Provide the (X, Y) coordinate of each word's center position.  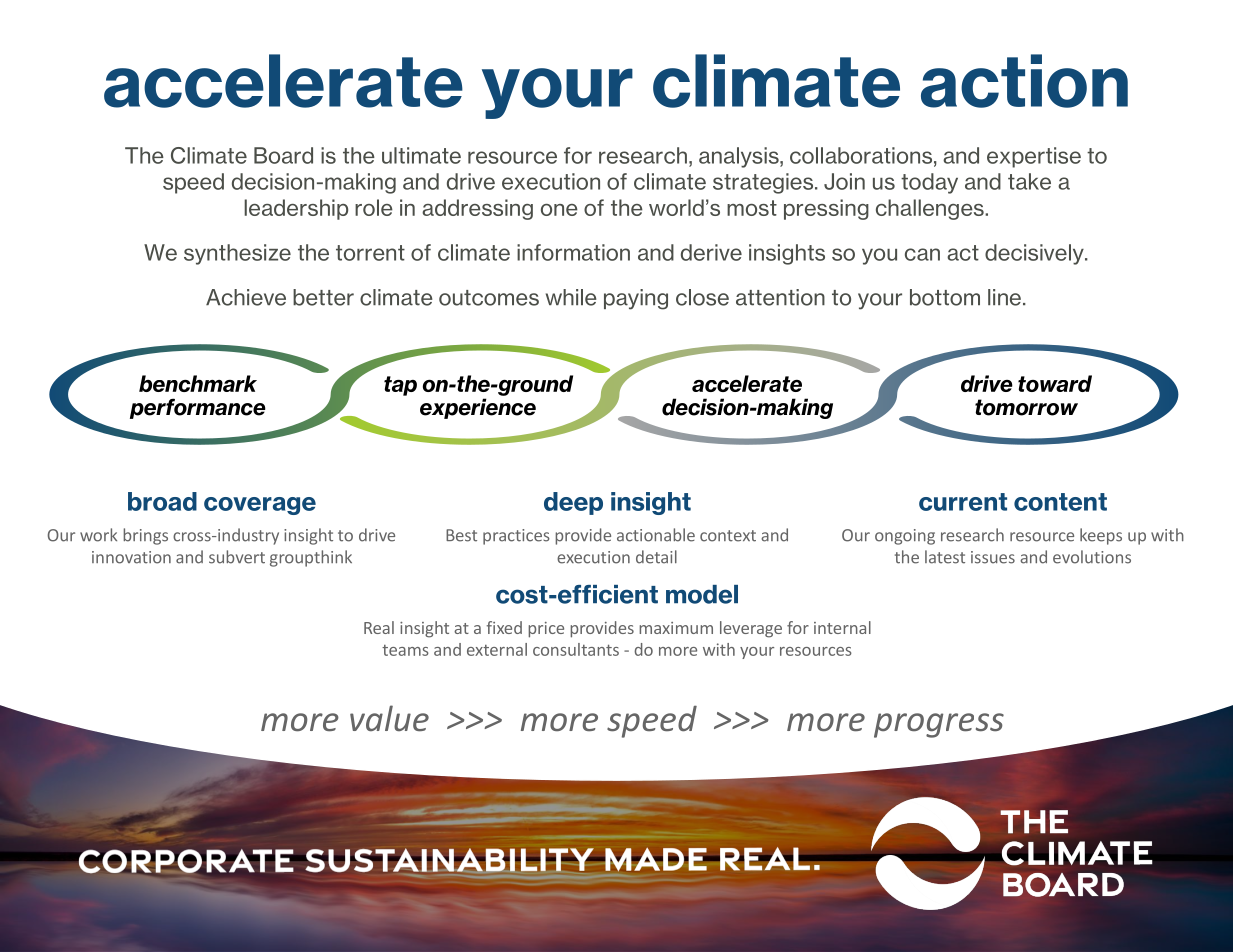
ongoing (905, 537)
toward (1055, 383)
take (1029, 181)
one (559, 210)
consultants (576, 649)
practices (516, 537)
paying (636, 299)
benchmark (198, 383)
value (389, 718)
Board (283, 155)
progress (939, 725)
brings (145, 536)
